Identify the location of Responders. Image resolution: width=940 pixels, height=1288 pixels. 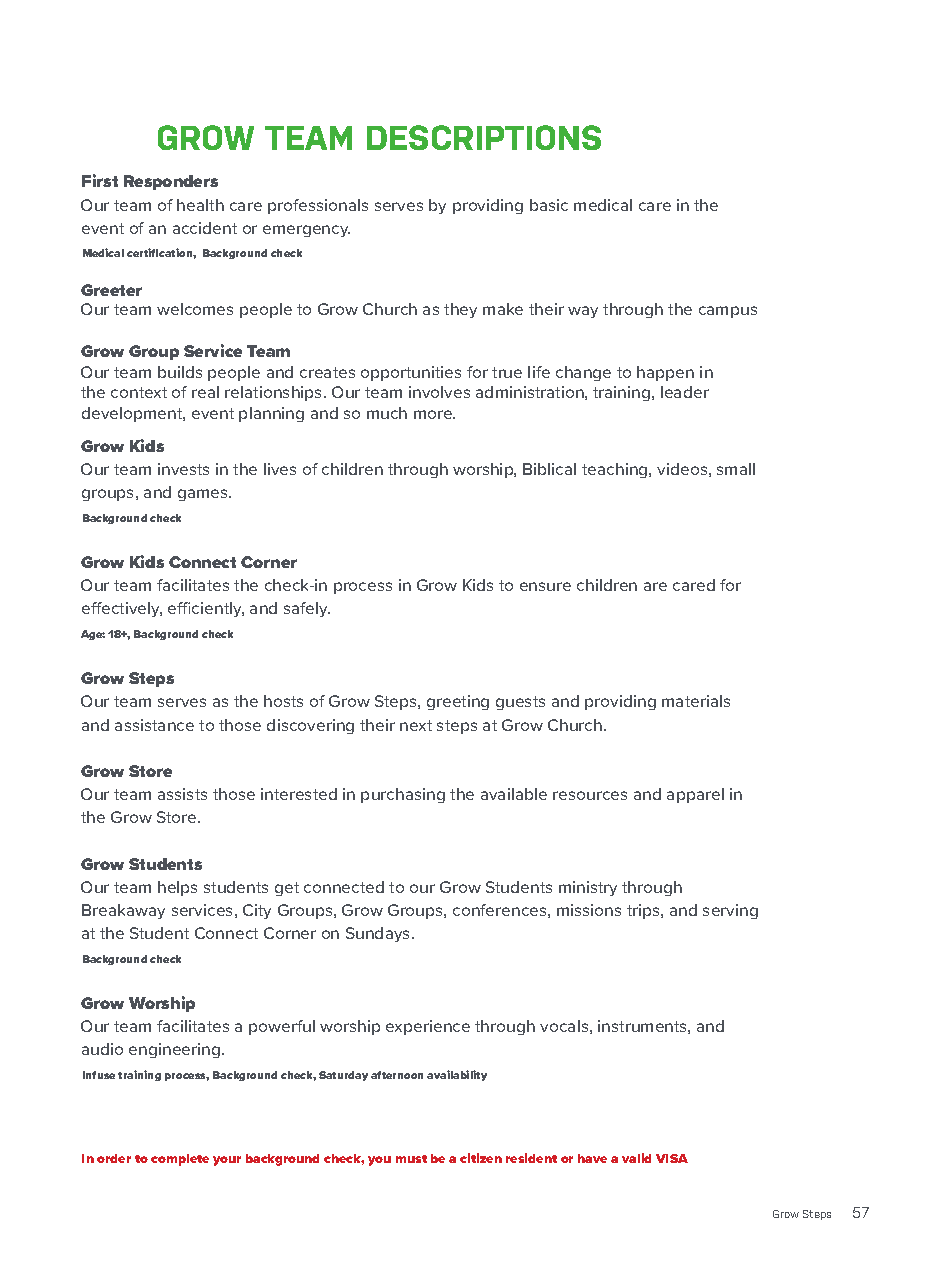
(171, 182).
